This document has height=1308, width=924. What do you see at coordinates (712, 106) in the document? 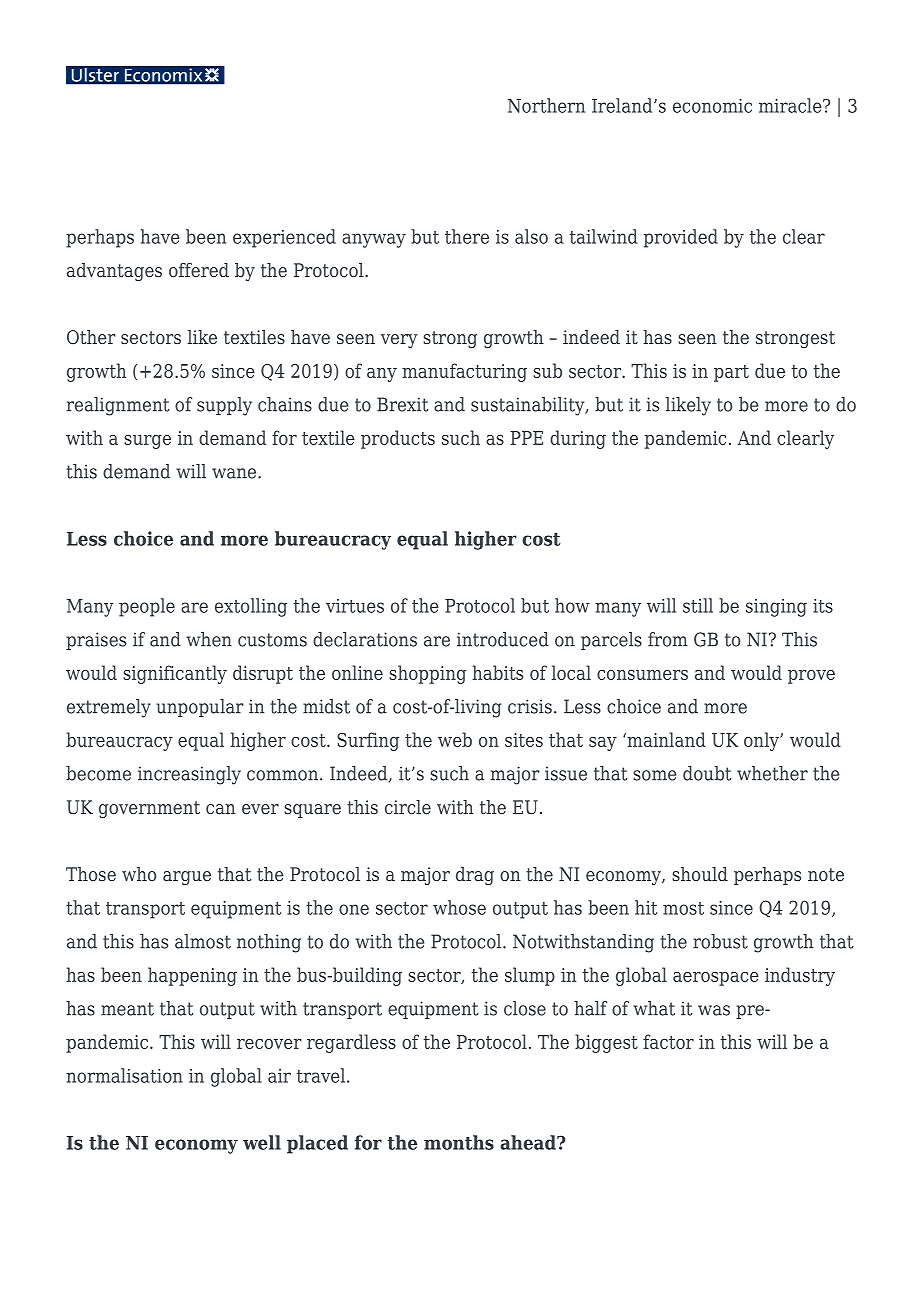
I see `economic` at bounding box center [712, 106].
